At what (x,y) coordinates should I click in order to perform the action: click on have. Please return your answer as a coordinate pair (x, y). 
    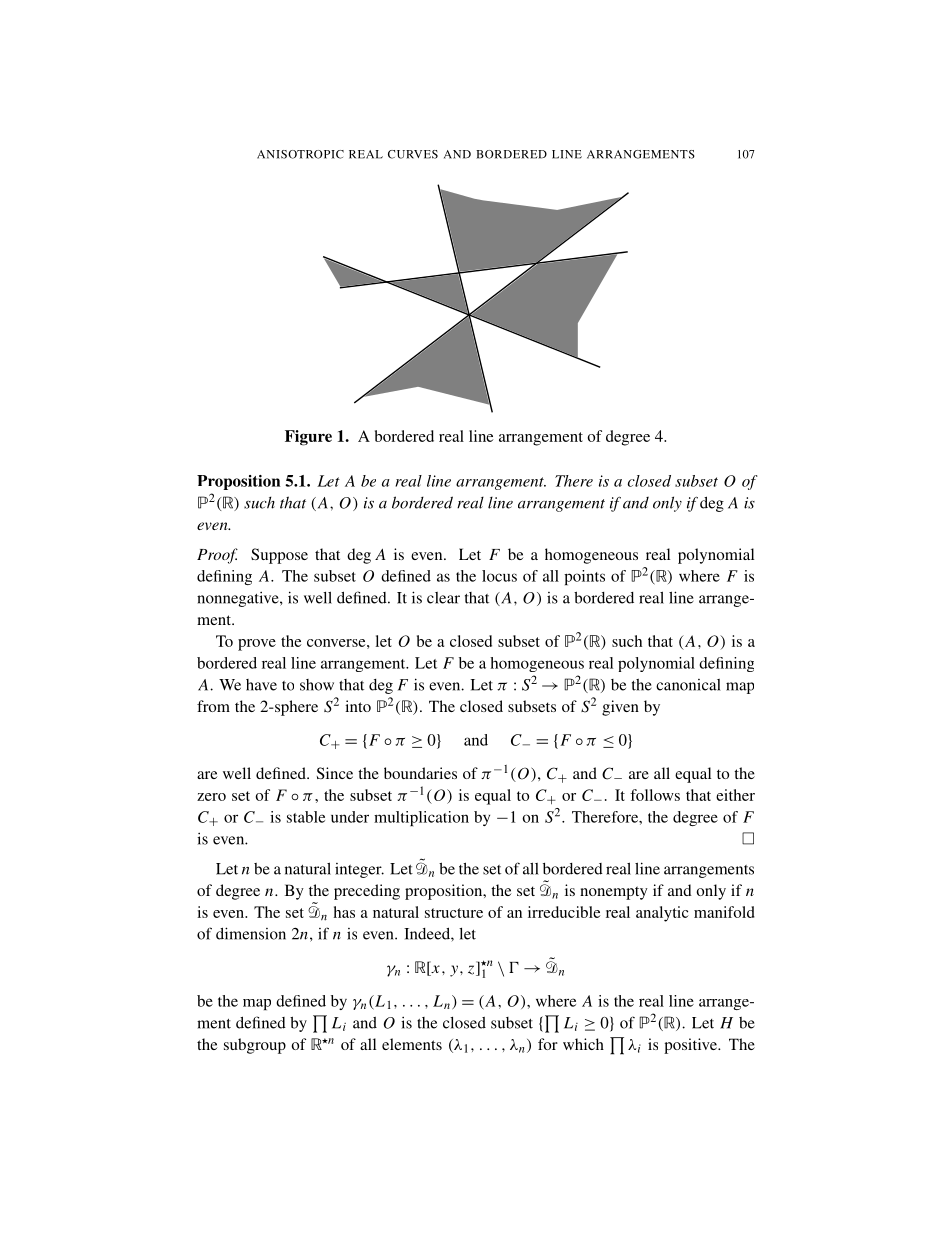
    Looking at the image, I should click on (261, 685).
